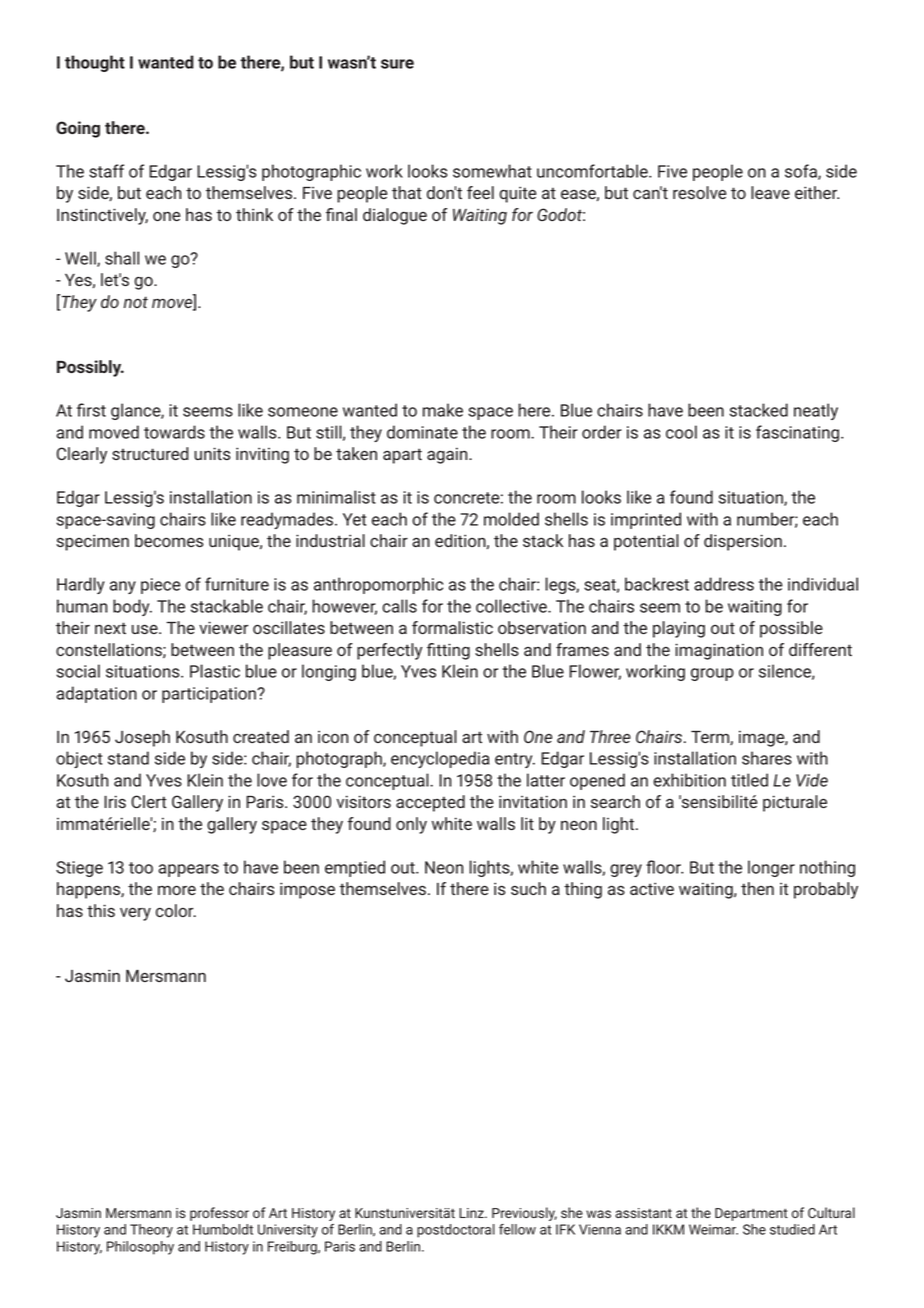  What do you see at coordinates (528, 888) in the page?
I see `such` at bounding box center [528, 888].
